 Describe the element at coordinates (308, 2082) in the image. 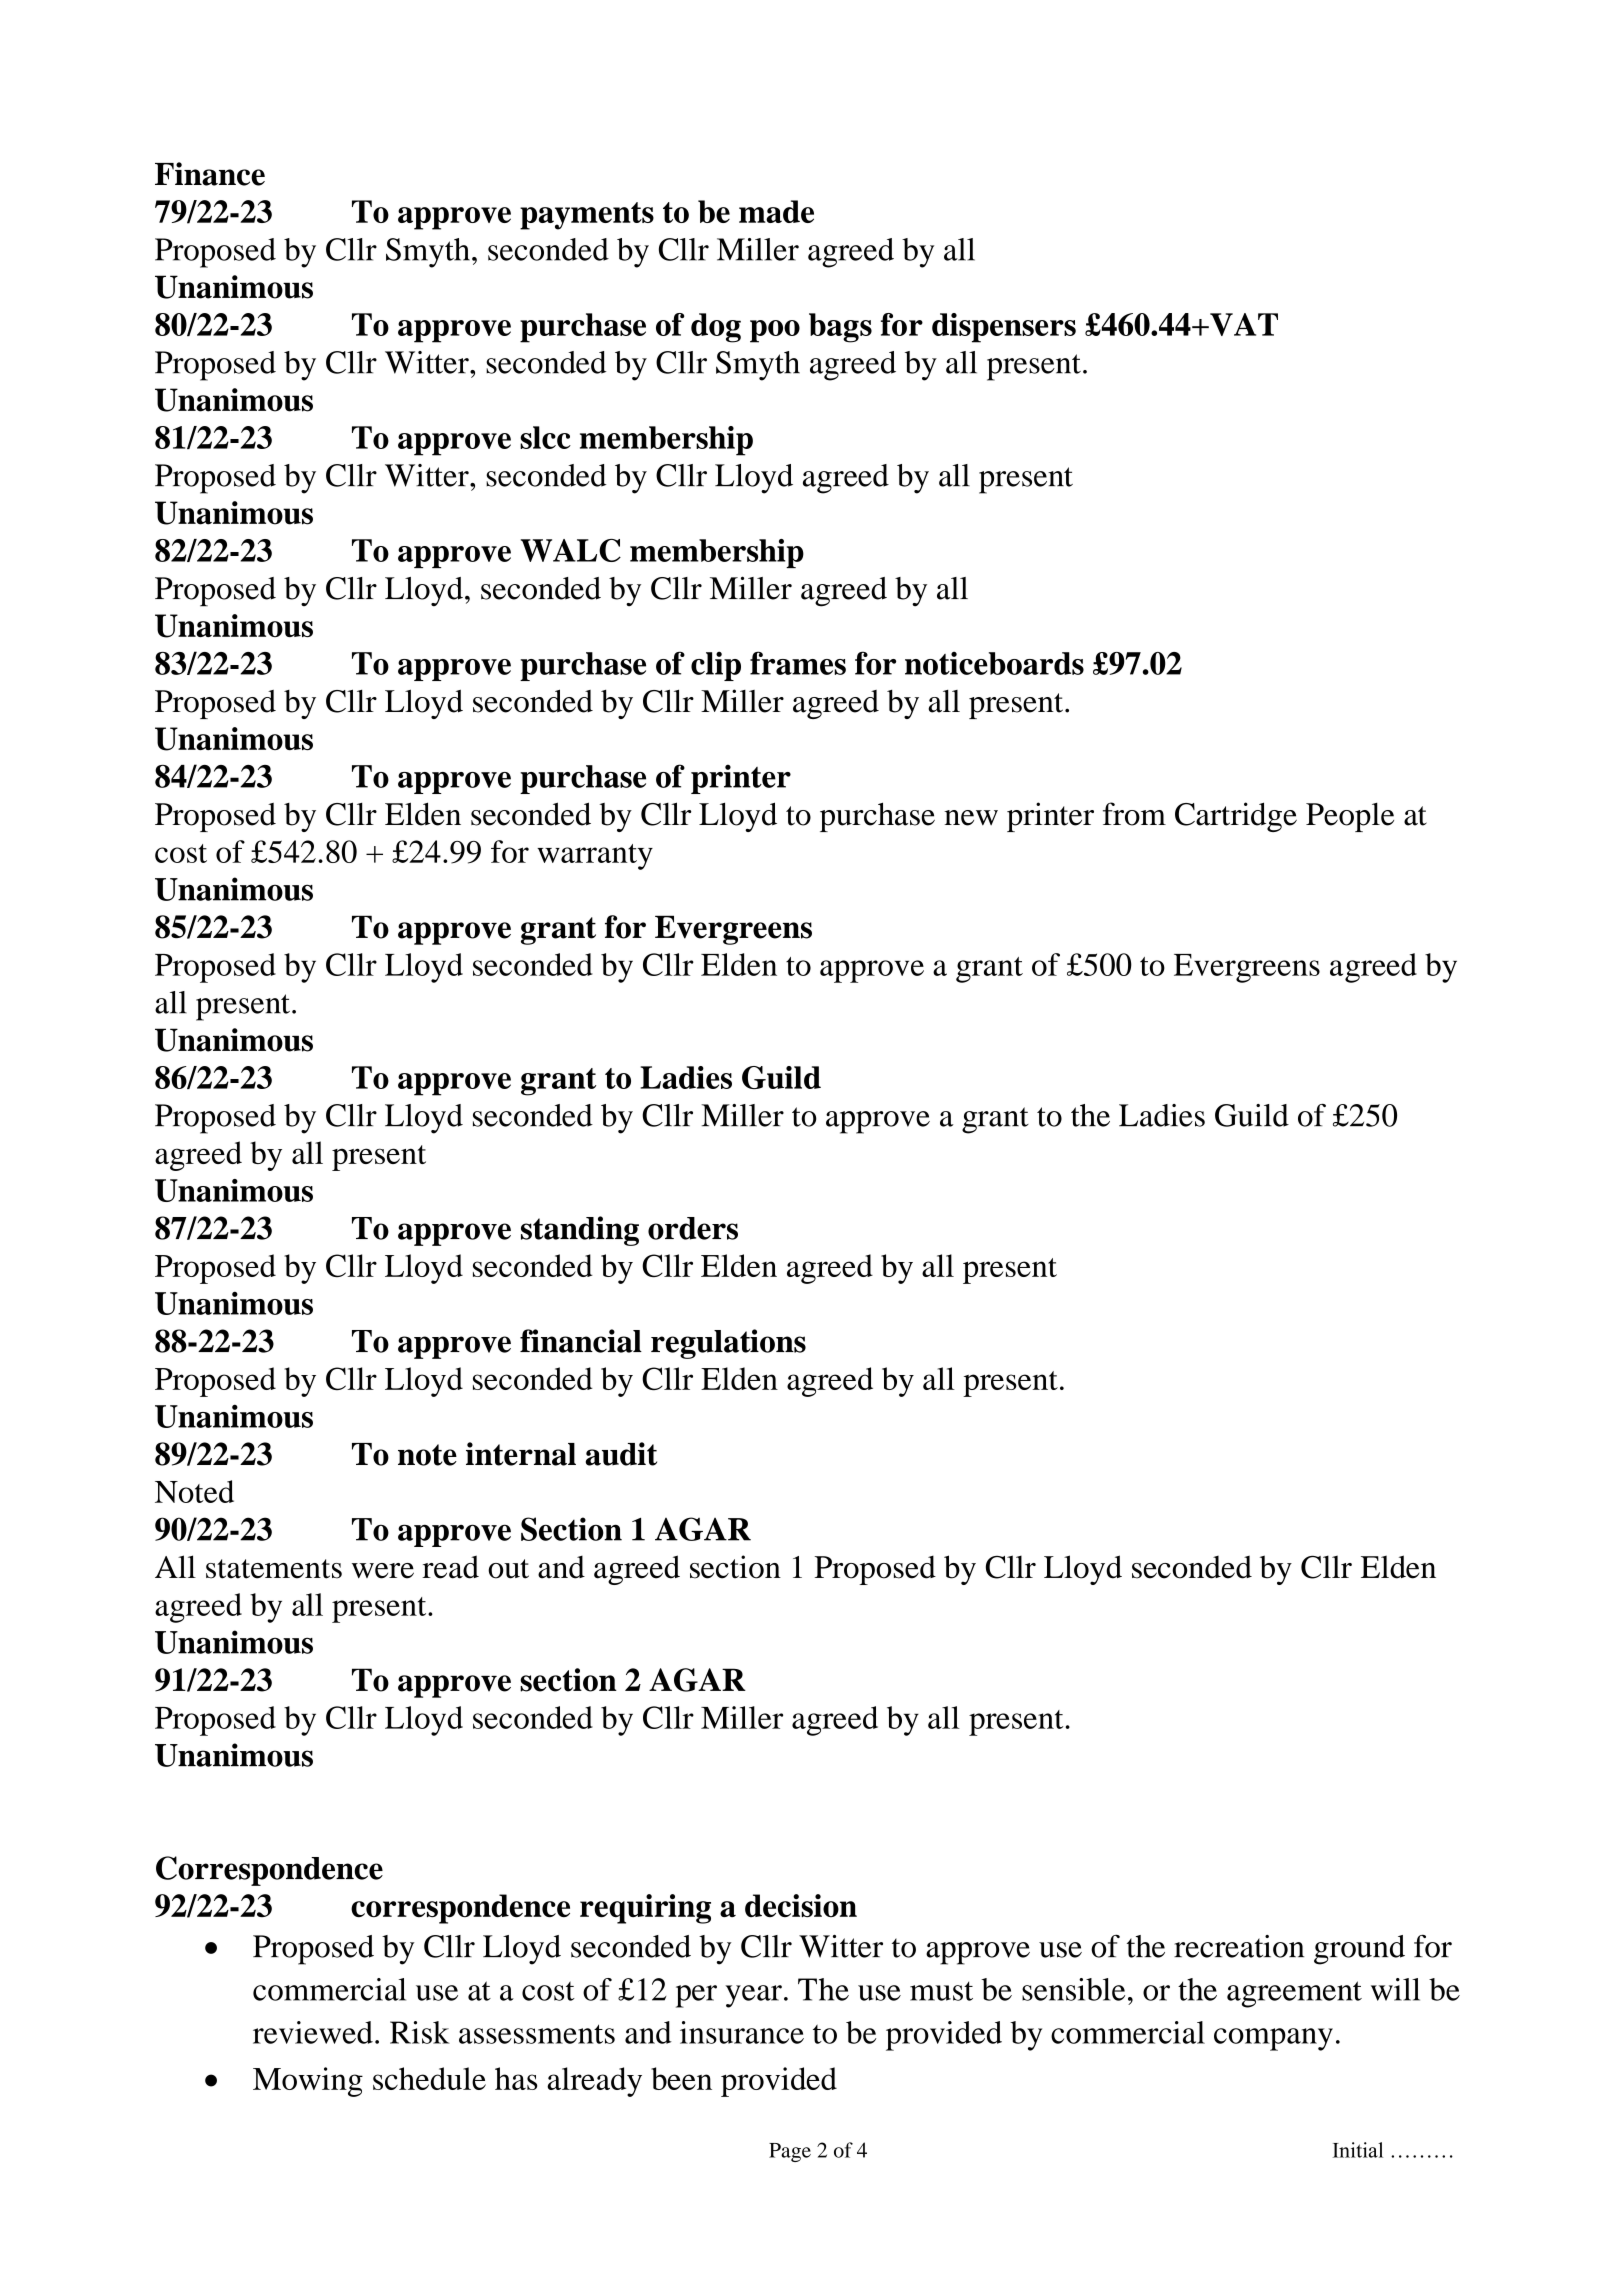

I see `Mowing` at that location.
